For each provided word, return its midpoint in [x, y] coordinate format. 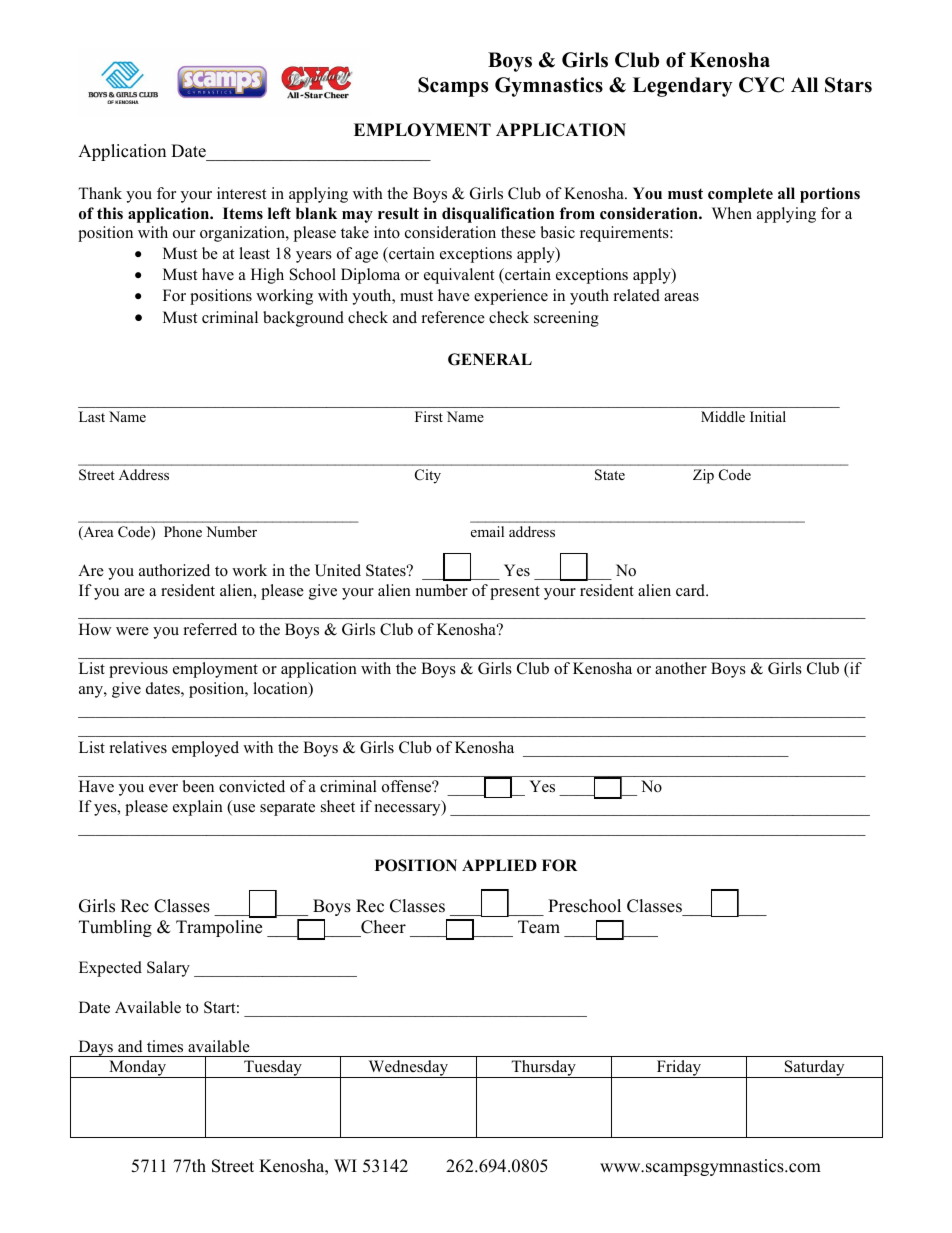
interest [241, 193]
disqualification [498, 215]
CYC [761, 85]
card [692, 590]
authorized [174, 570]
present [515, 593]
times [165, 1046]
